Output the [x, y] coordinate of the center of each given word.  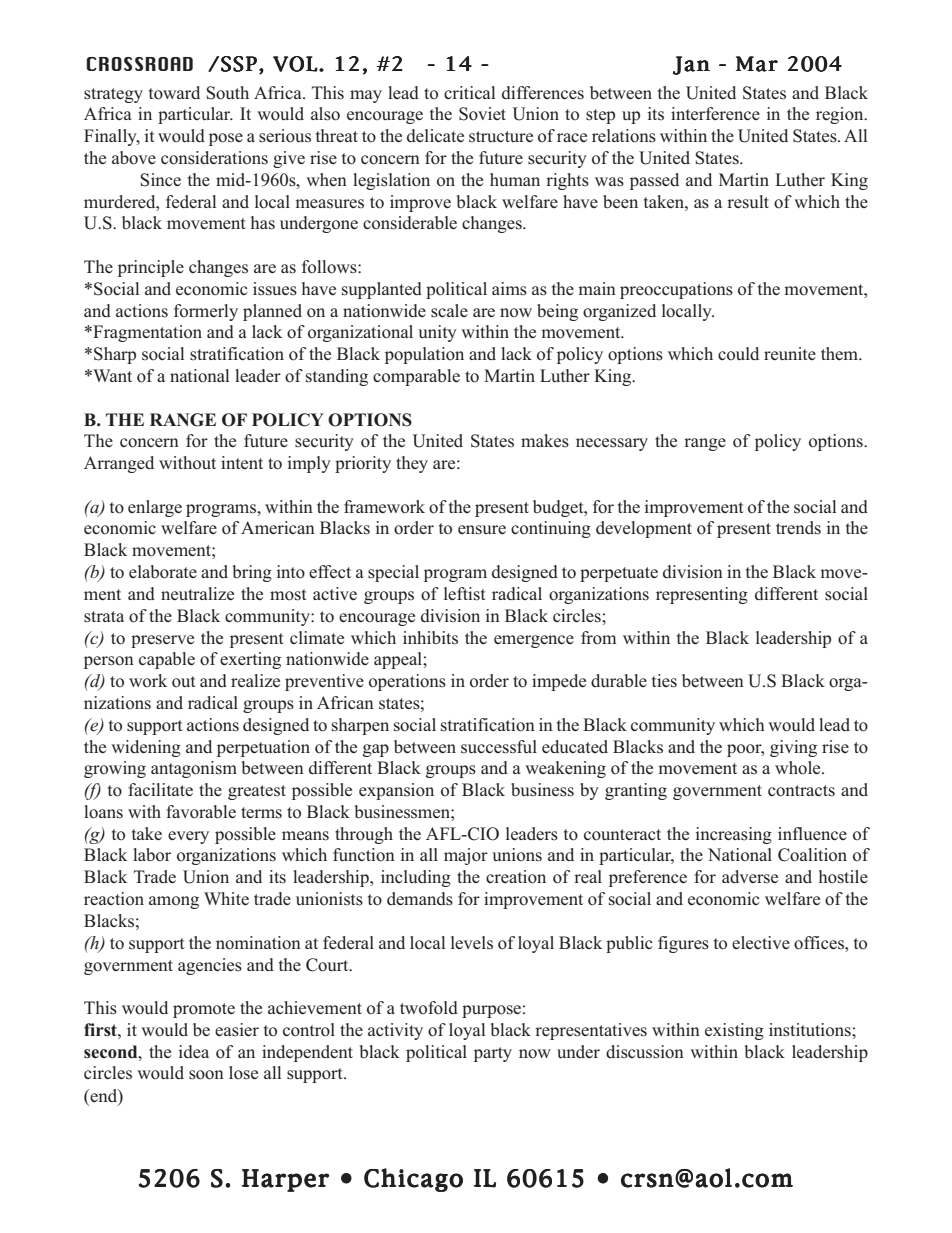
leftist [465, 594]
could [738, 354]
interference [715, 113]
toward [174, 93]
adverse [750, 877]
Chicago [413, 1180]
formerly [206, 312]
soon [206, 1075]
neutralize [197, 593]
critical [469, 92]
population [424, 355]
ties [664, 681]
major [466, 856]
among [174, 902]
